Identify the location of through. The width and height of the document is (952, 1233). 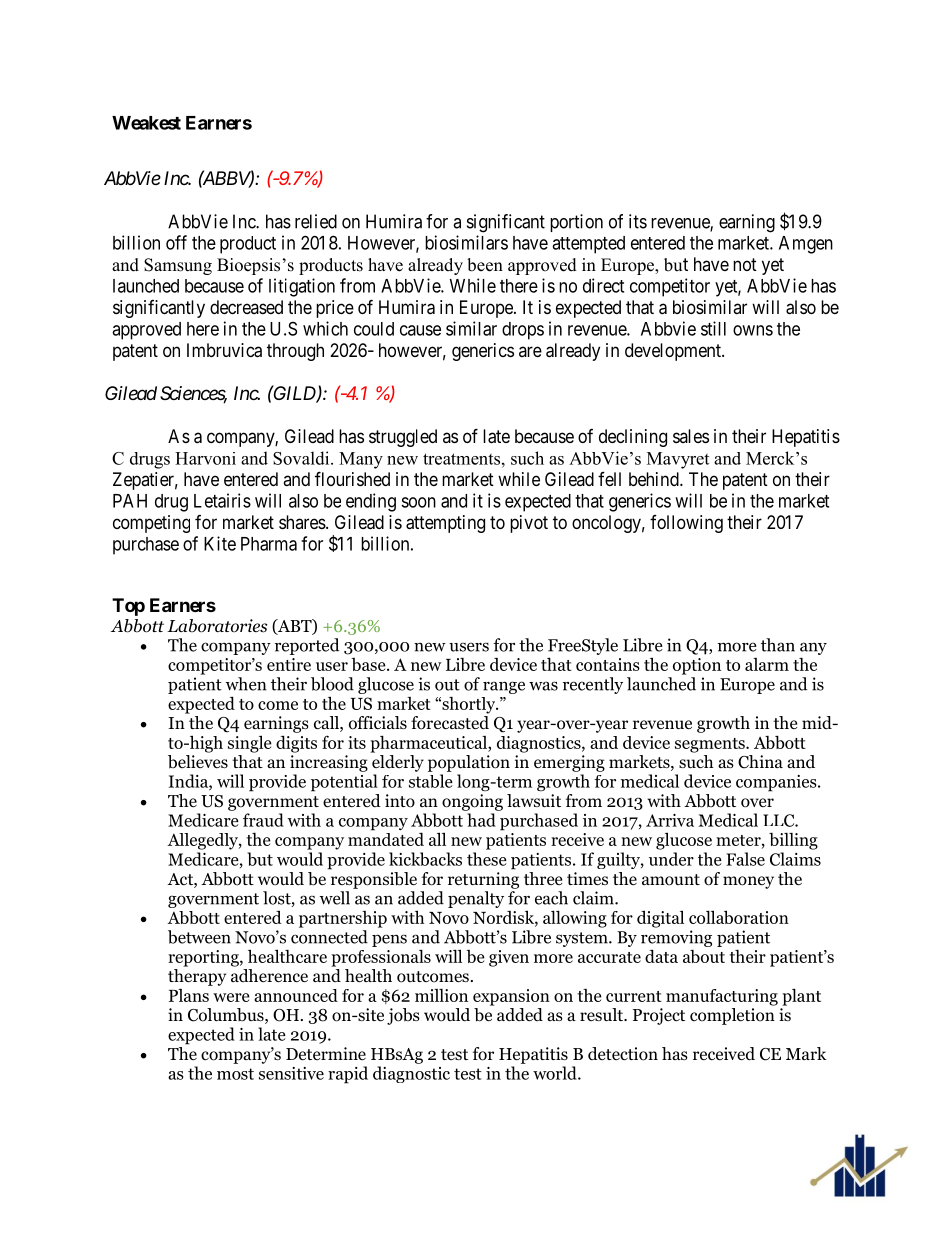
(295, 352).
